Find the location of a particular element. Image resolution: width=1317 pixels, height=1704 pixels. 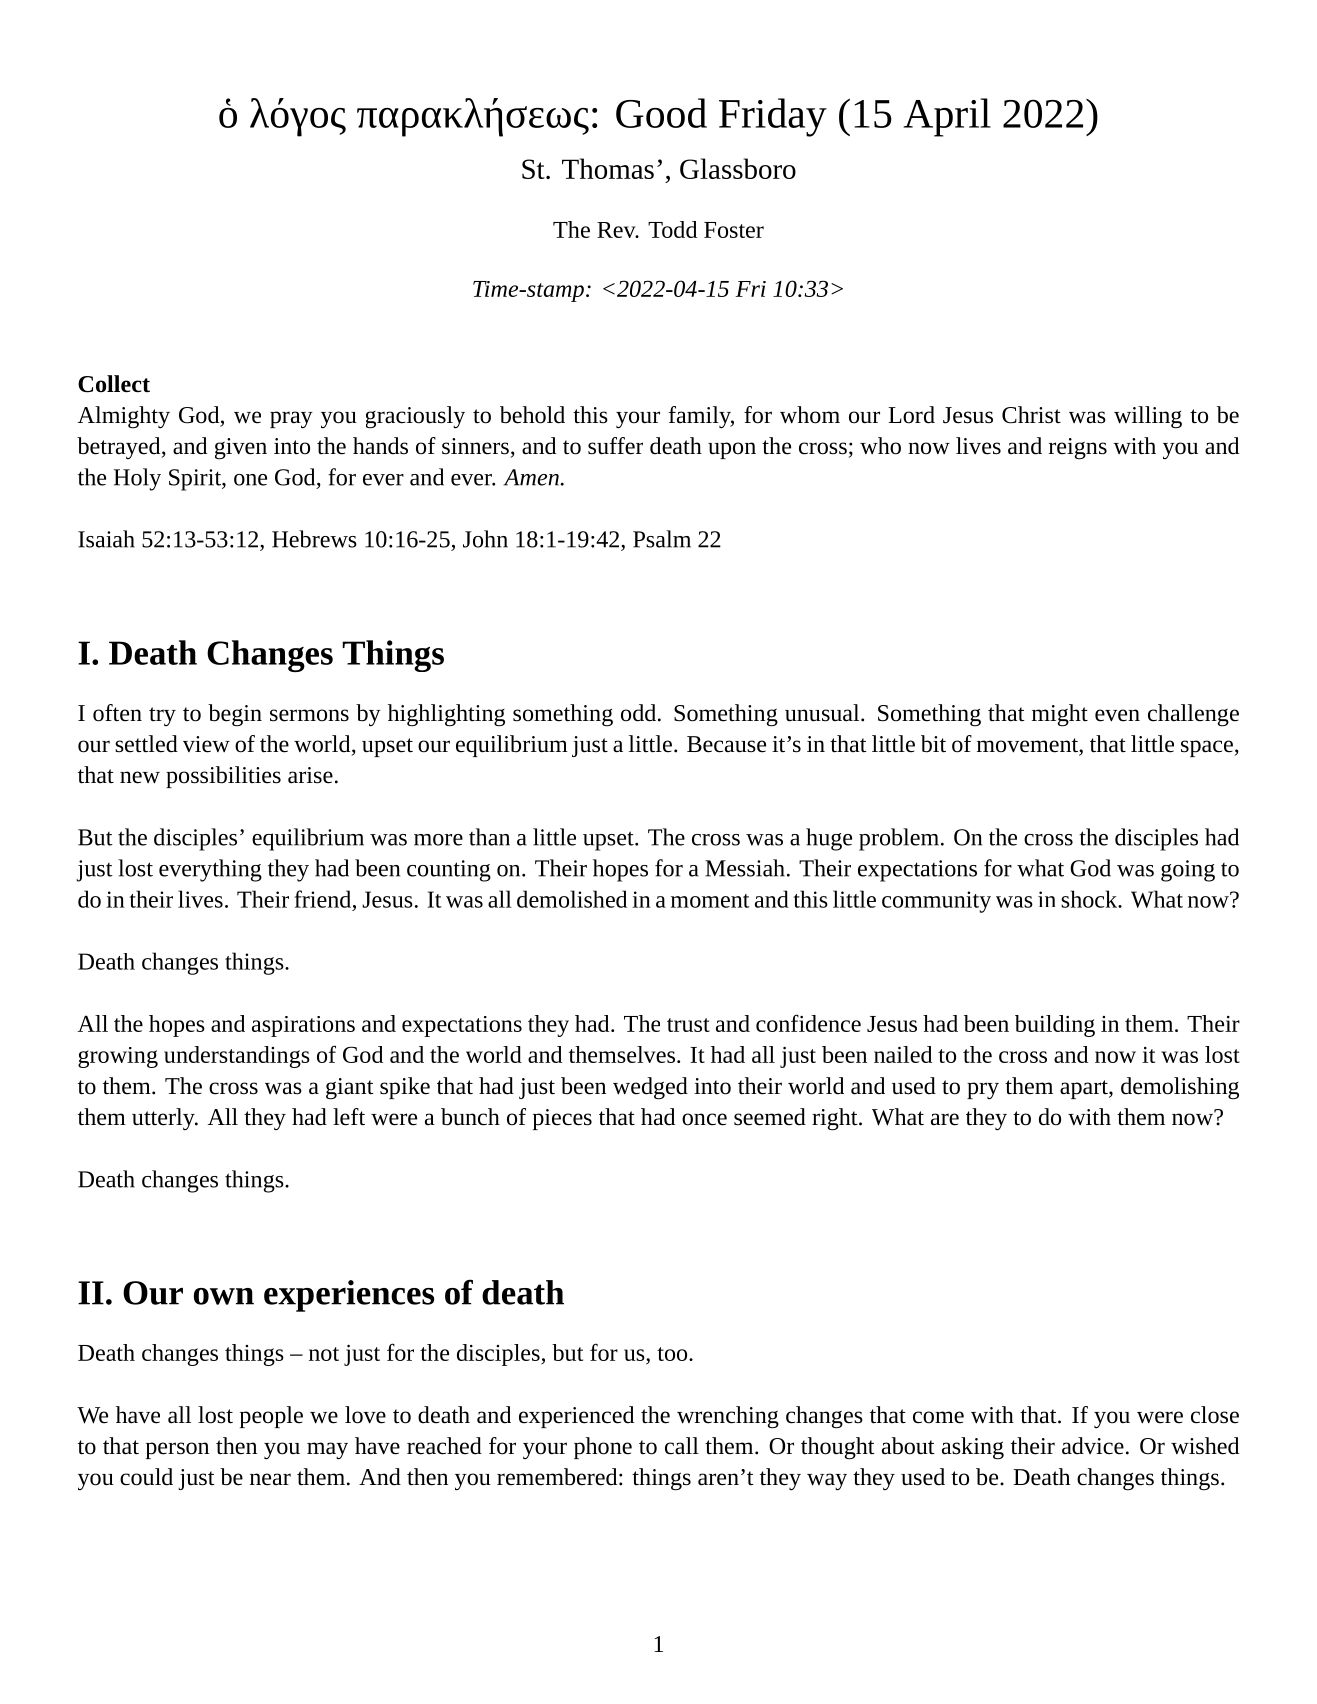

even is located at coordinates (1117, 715).
